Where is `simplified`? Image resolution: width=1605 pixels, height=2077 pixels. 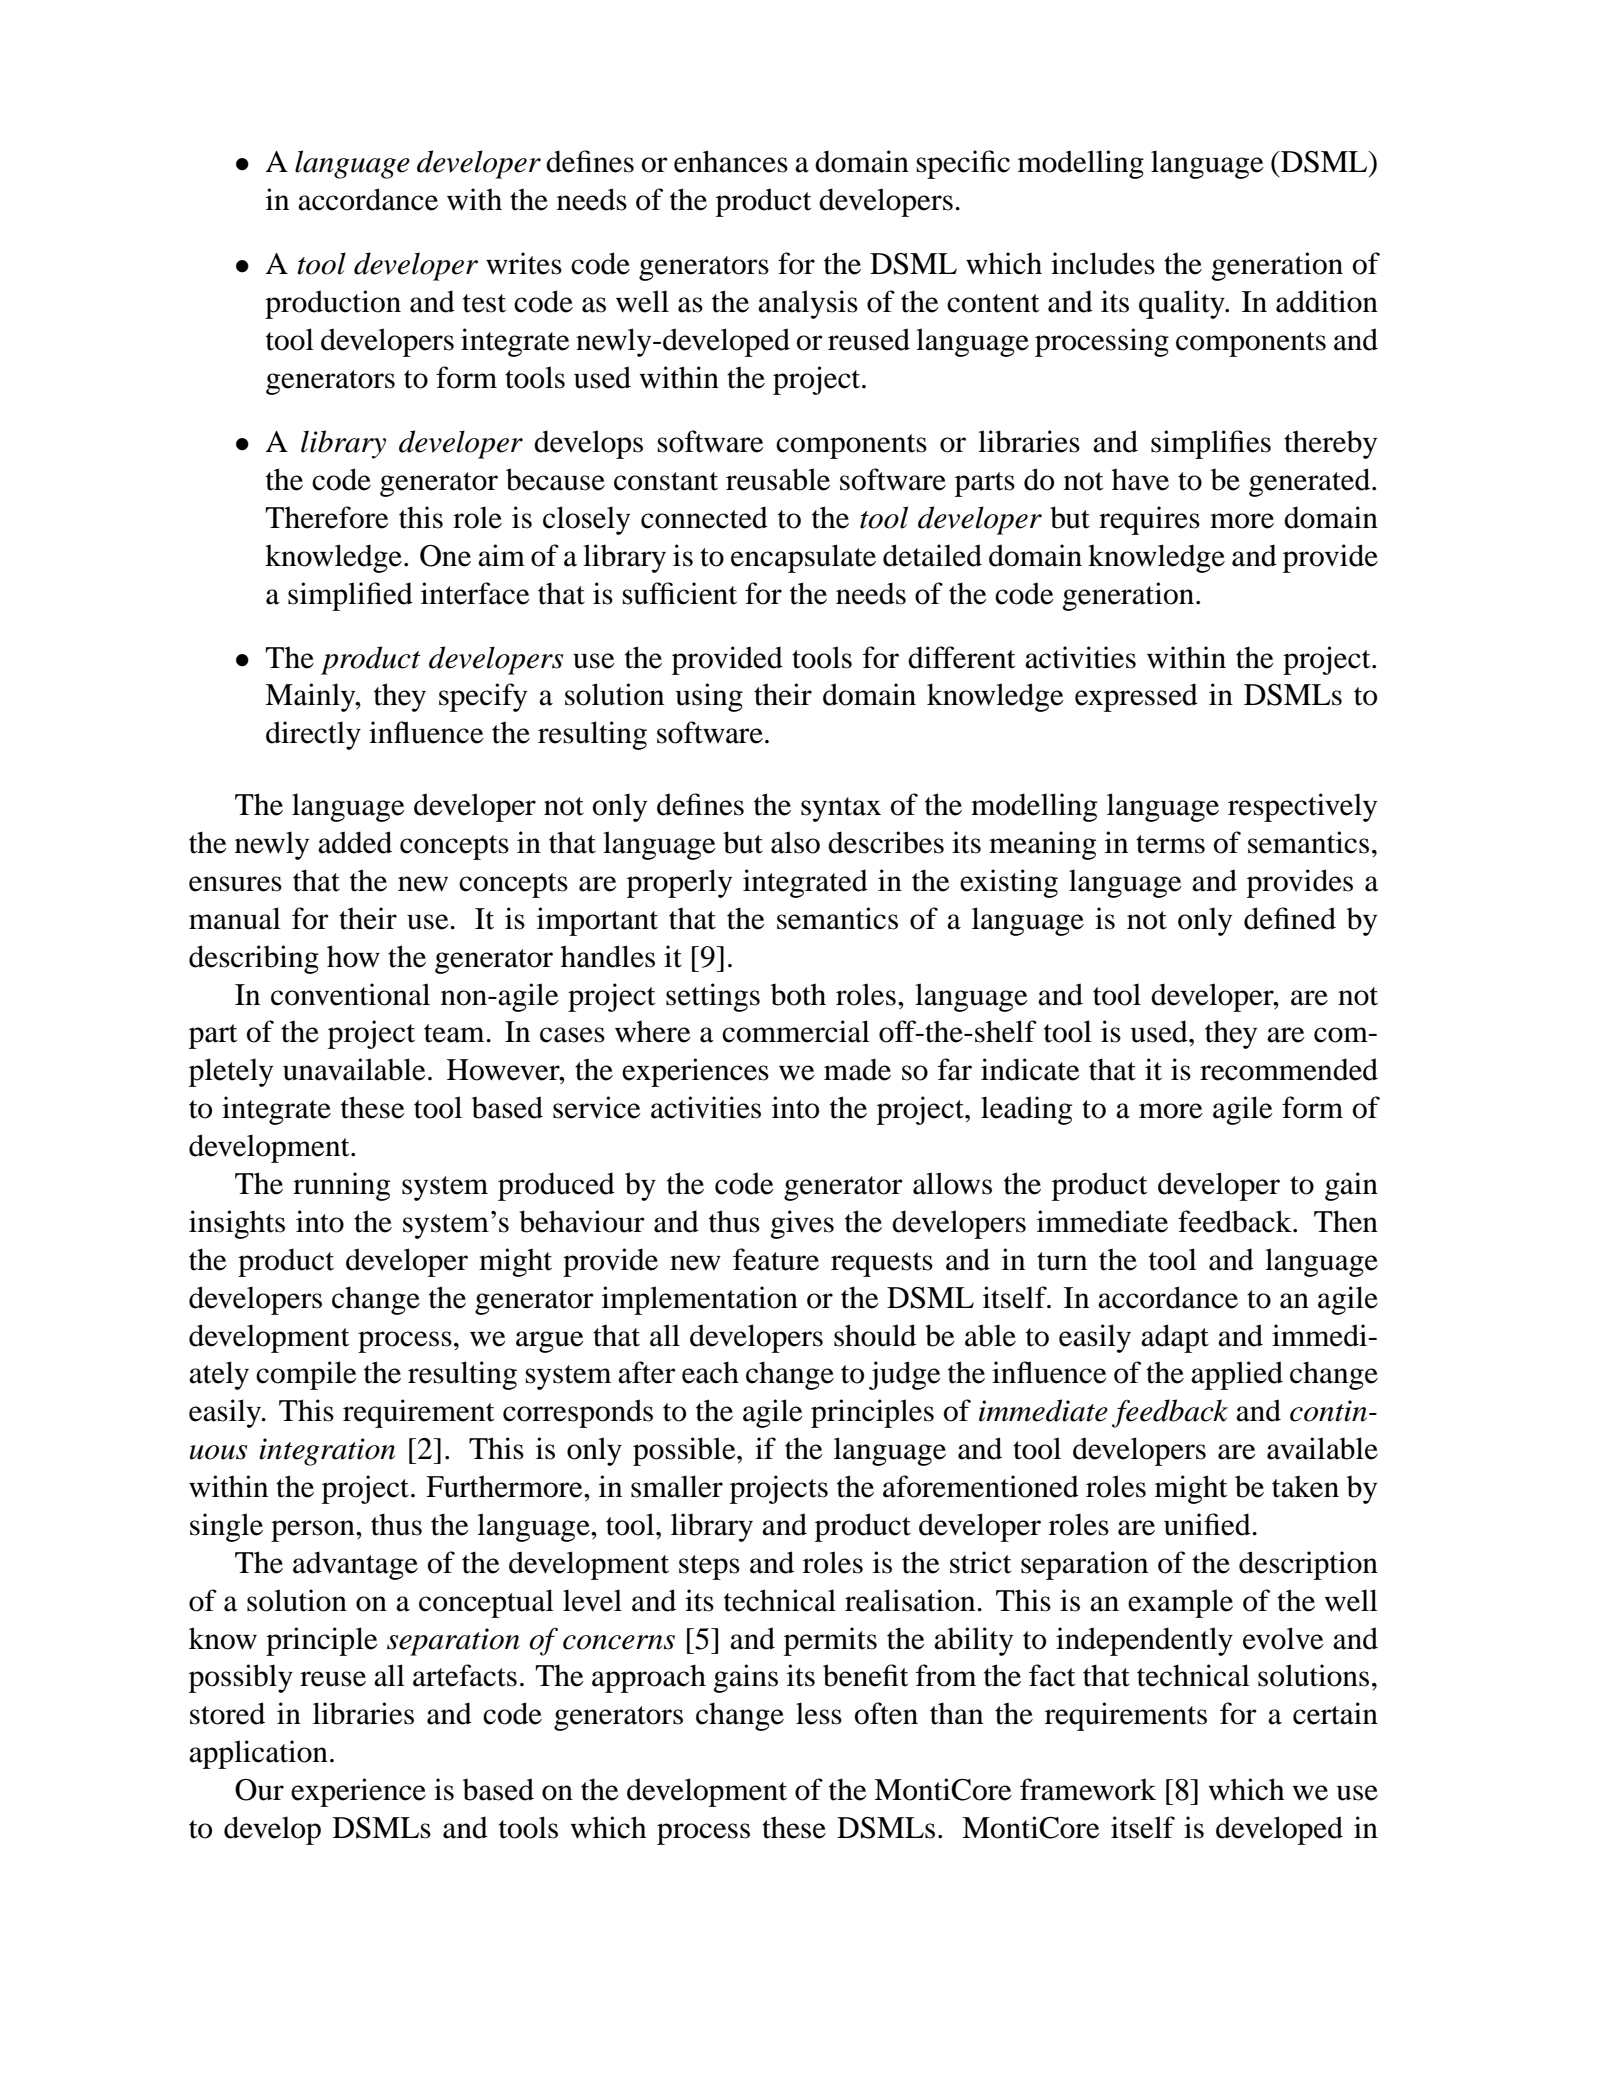 simplified is located at coordinates (350, 596).
